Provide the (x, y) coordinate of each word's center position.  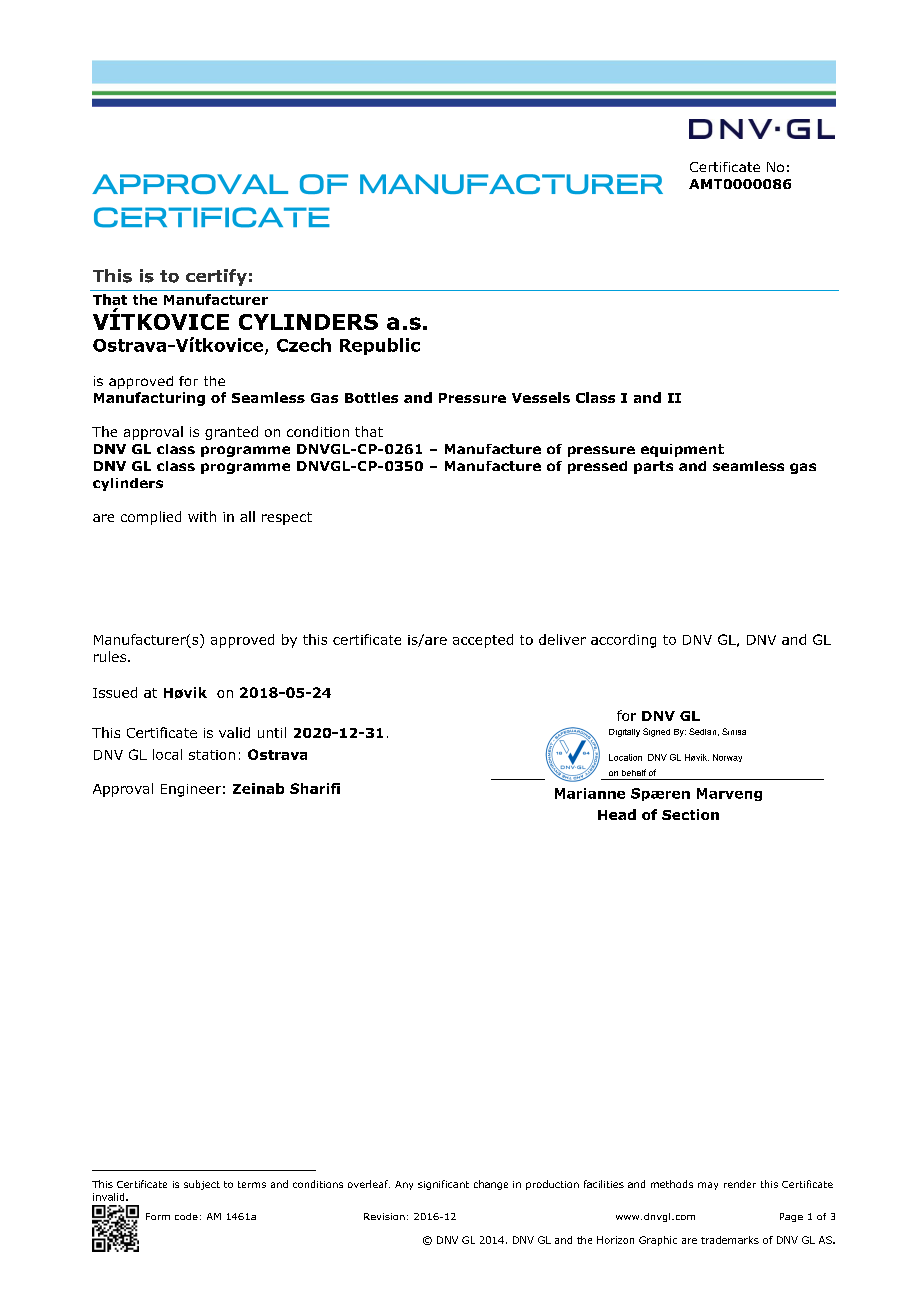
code (186, 1216)
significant (443, 1185)
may (708, 1186)
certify (216, 277)
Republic (380, 346)
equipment (682, 450)
